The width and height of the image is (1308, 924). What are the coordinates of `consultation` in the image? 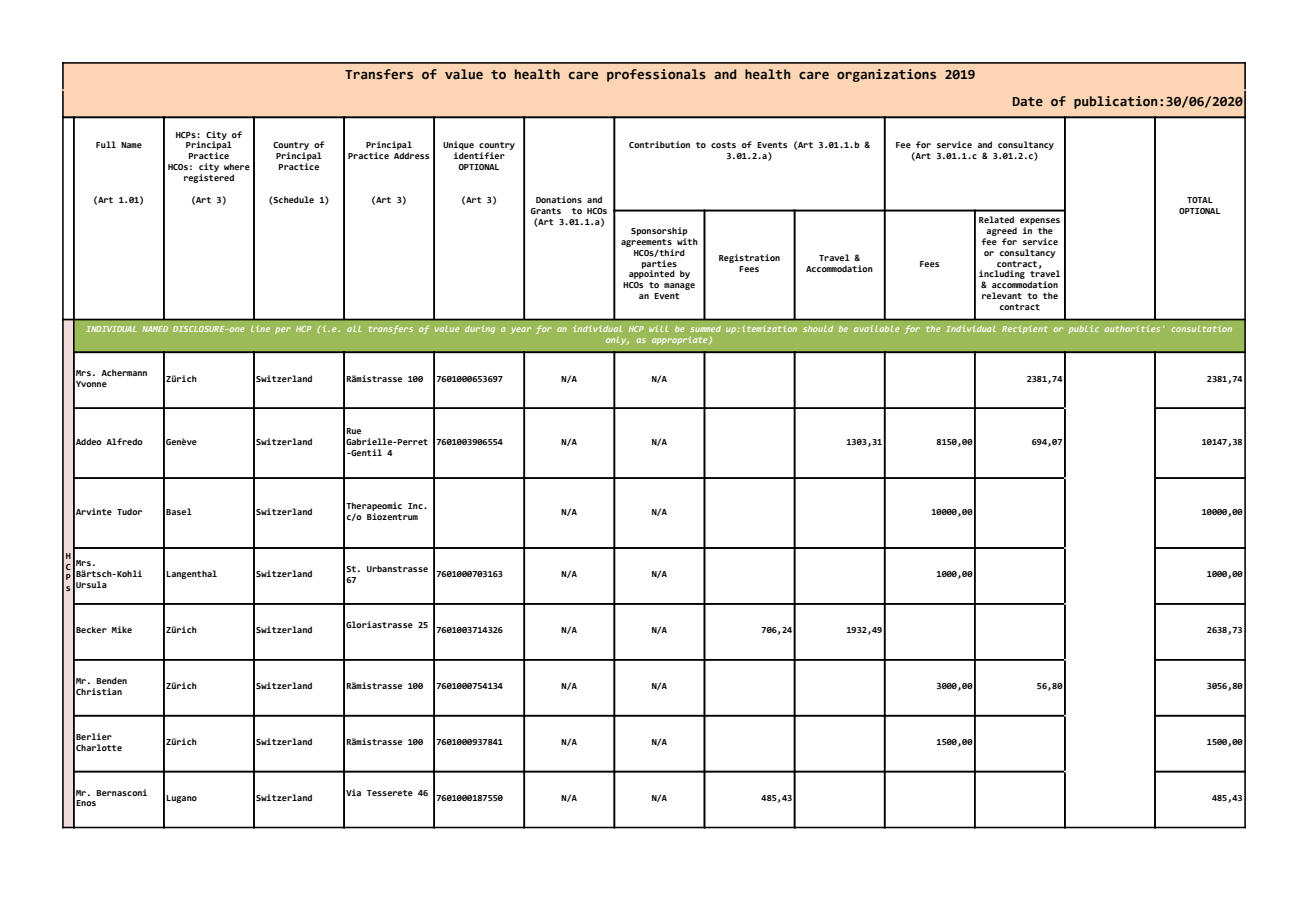 It's located at (1201, 328).
